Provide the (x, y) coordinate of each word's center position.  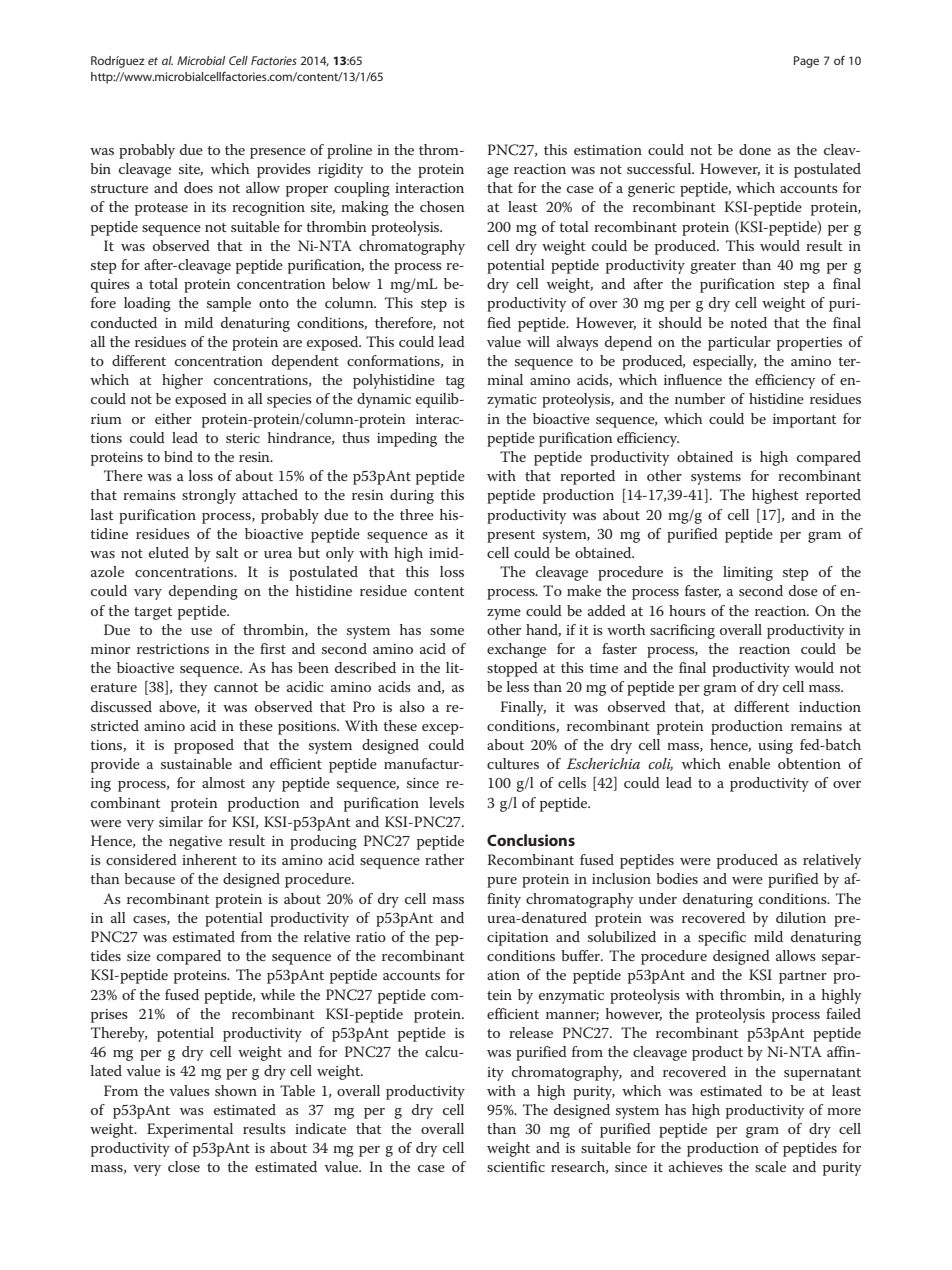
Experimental (190, 1130)
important (805, 421)
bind (178, 456)
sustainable (196, 763)
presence (278, 153)
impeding (407, 439)
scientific (516, 1166)
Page (806, 62)
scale (770, 1166)
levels (446, 802)
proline (349, 151)
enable (749, 763)
